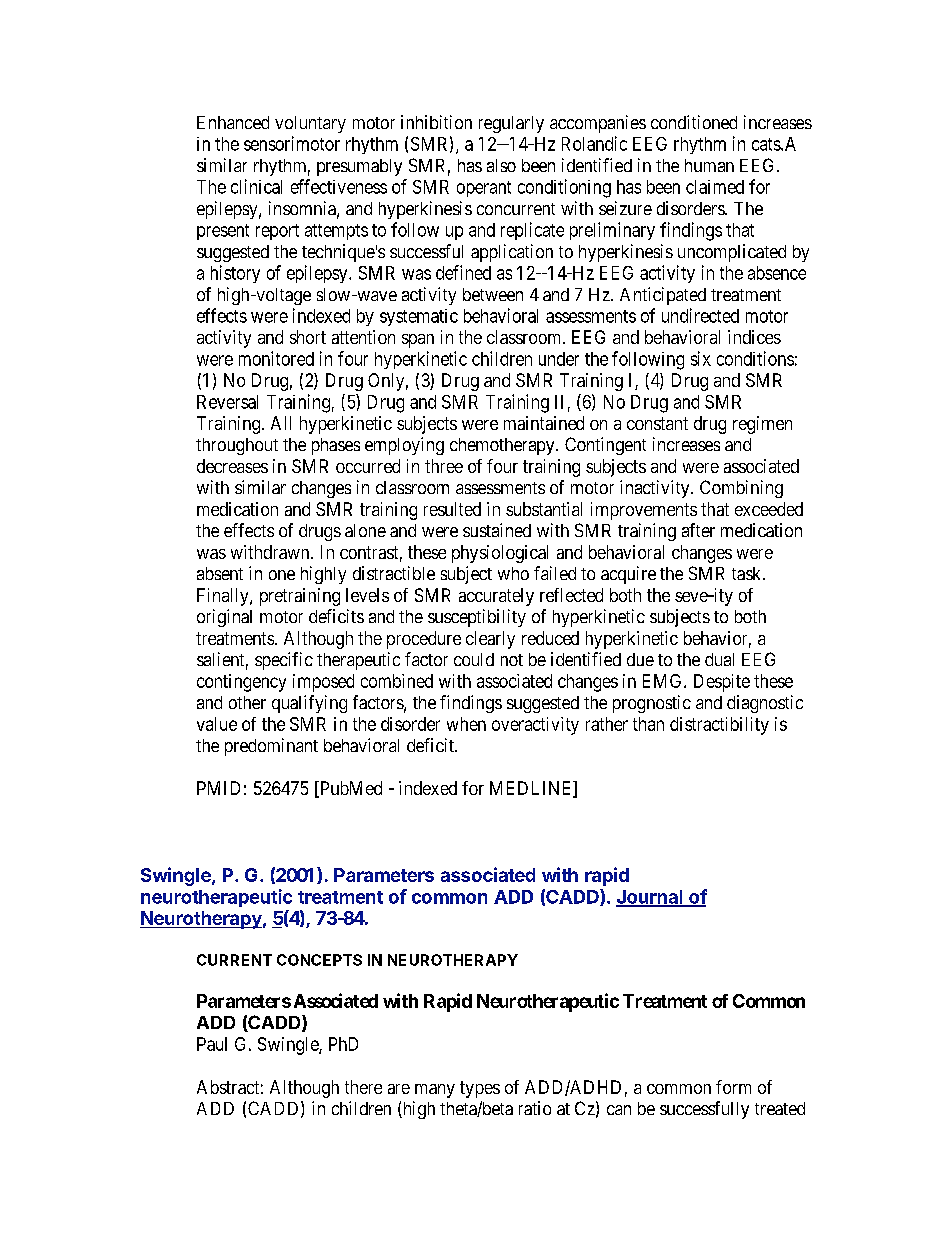  Describe the element at coordinates (501, 165) in the image. I see `also` at that location.
